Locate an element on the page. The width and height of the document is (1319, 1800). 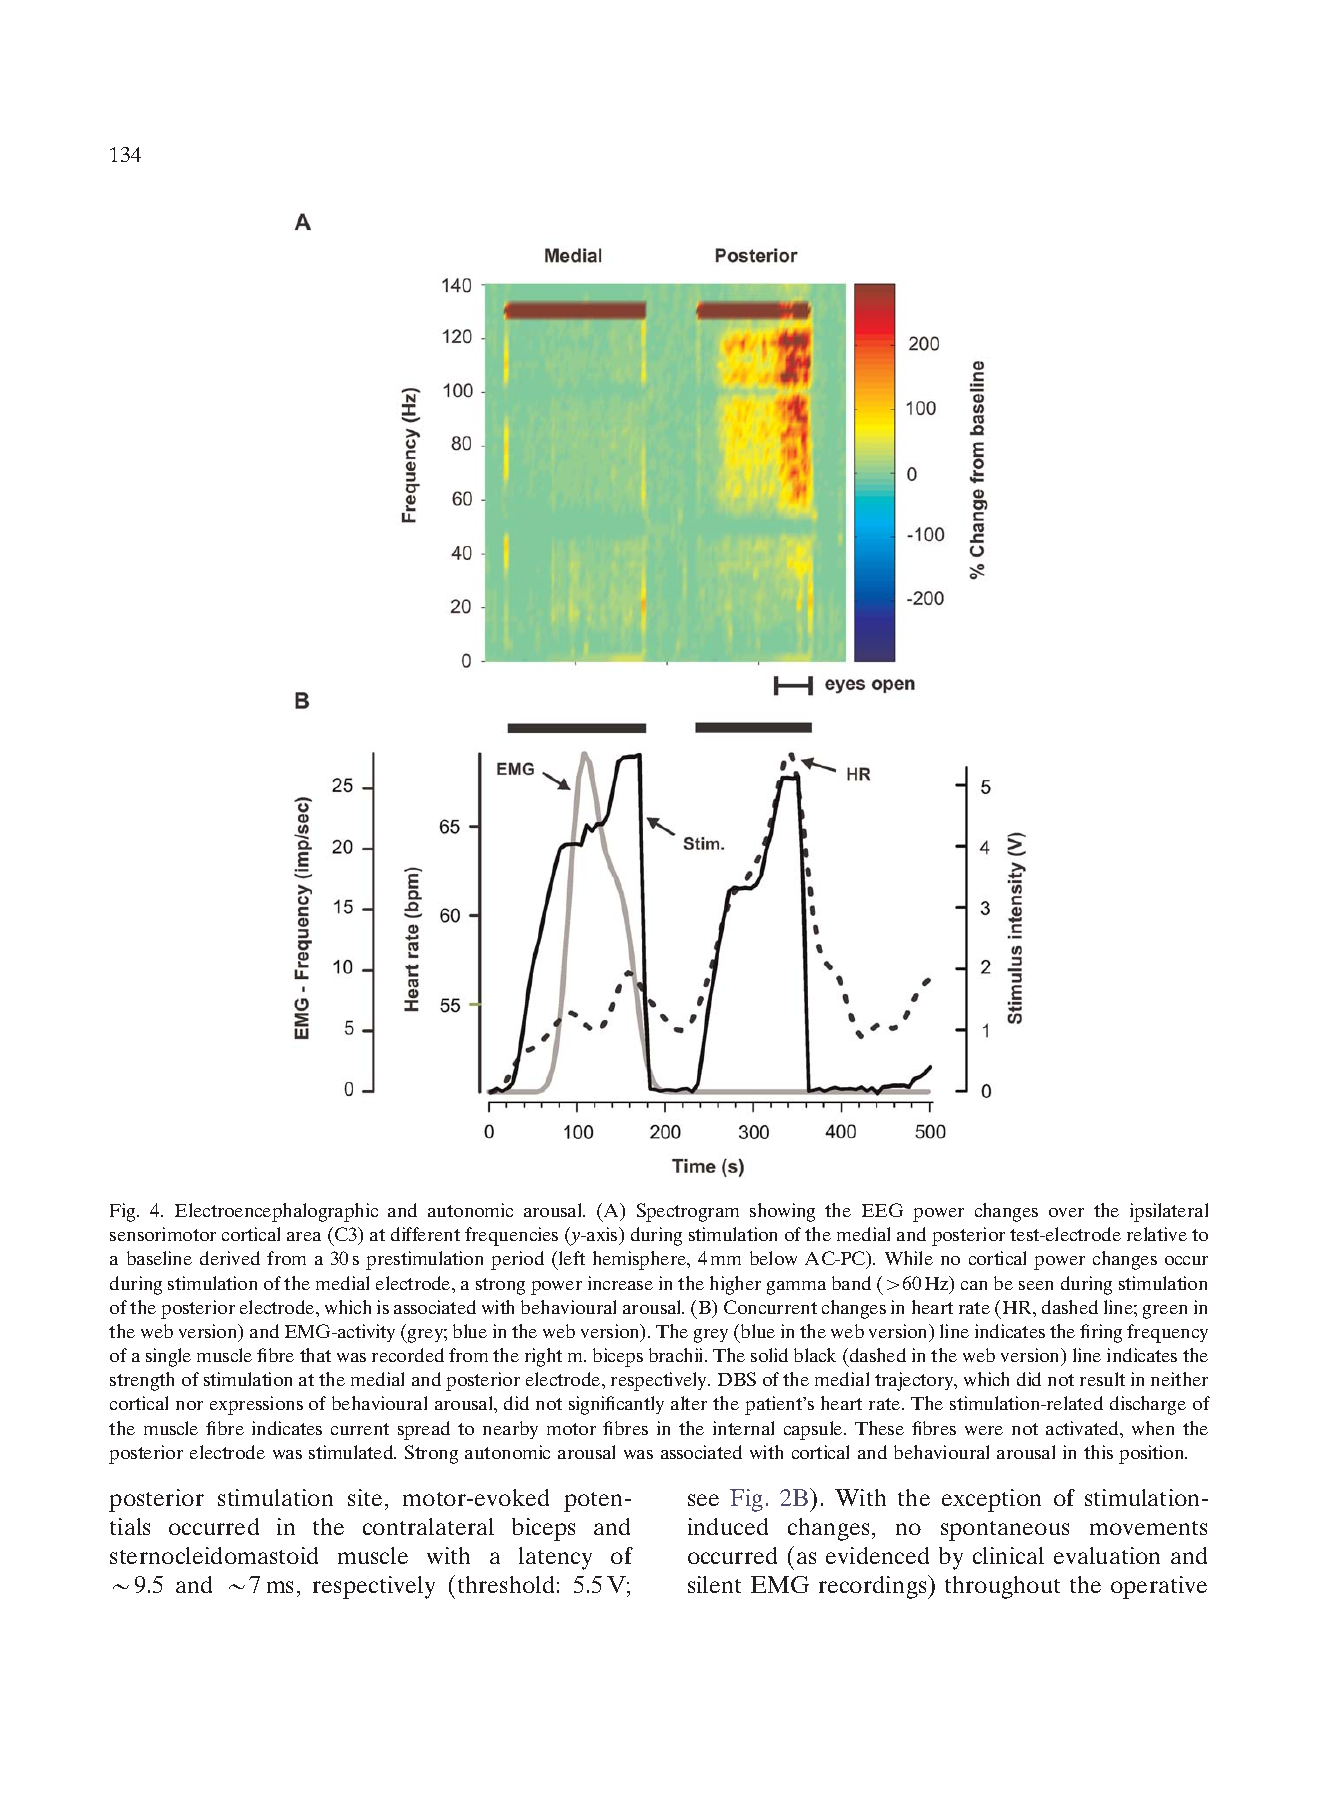
that is located at coordinates (315, 1355).
